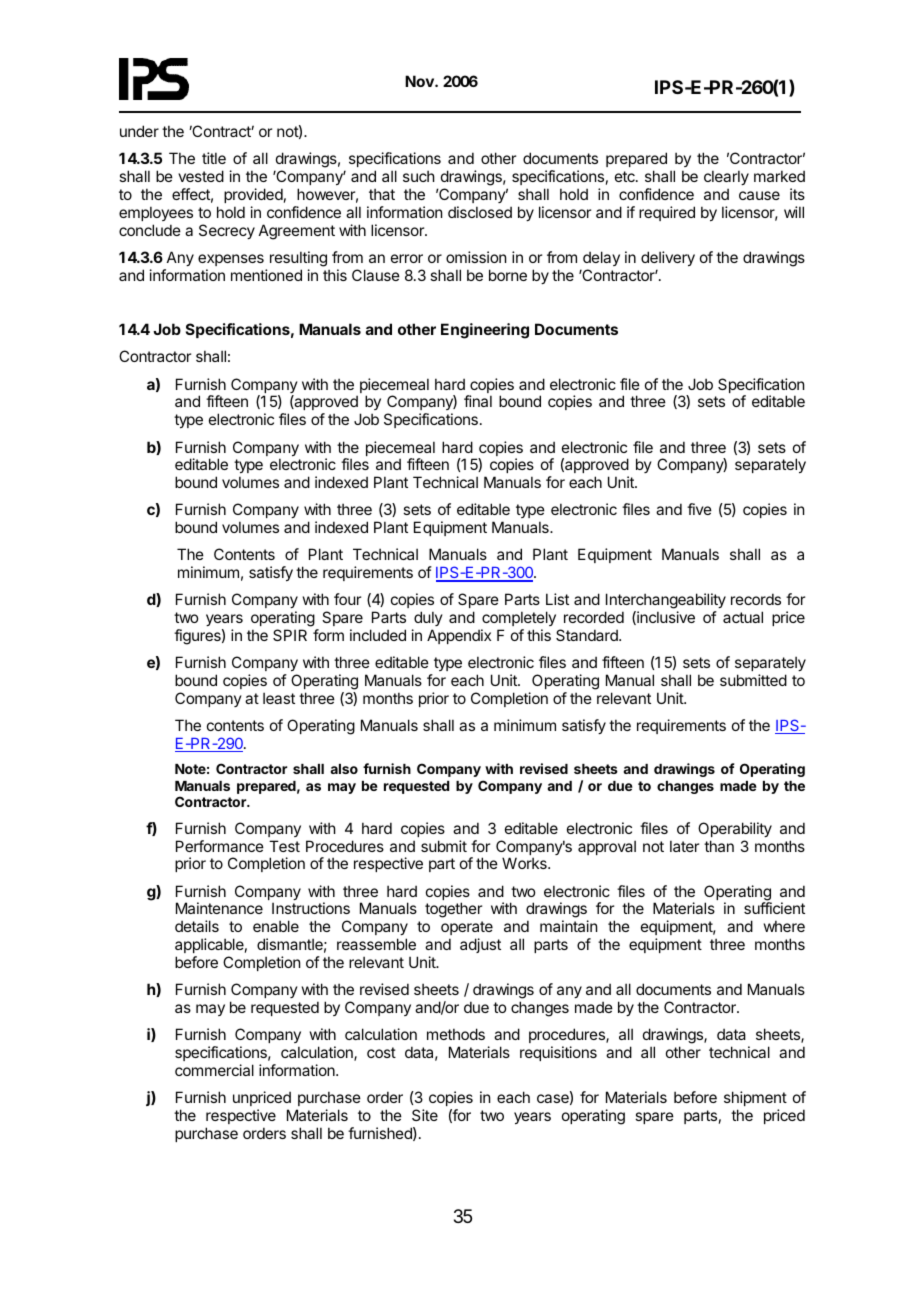  Describe the element at coordinates (214, 1070) in the page. I see `commercial` at that location.
